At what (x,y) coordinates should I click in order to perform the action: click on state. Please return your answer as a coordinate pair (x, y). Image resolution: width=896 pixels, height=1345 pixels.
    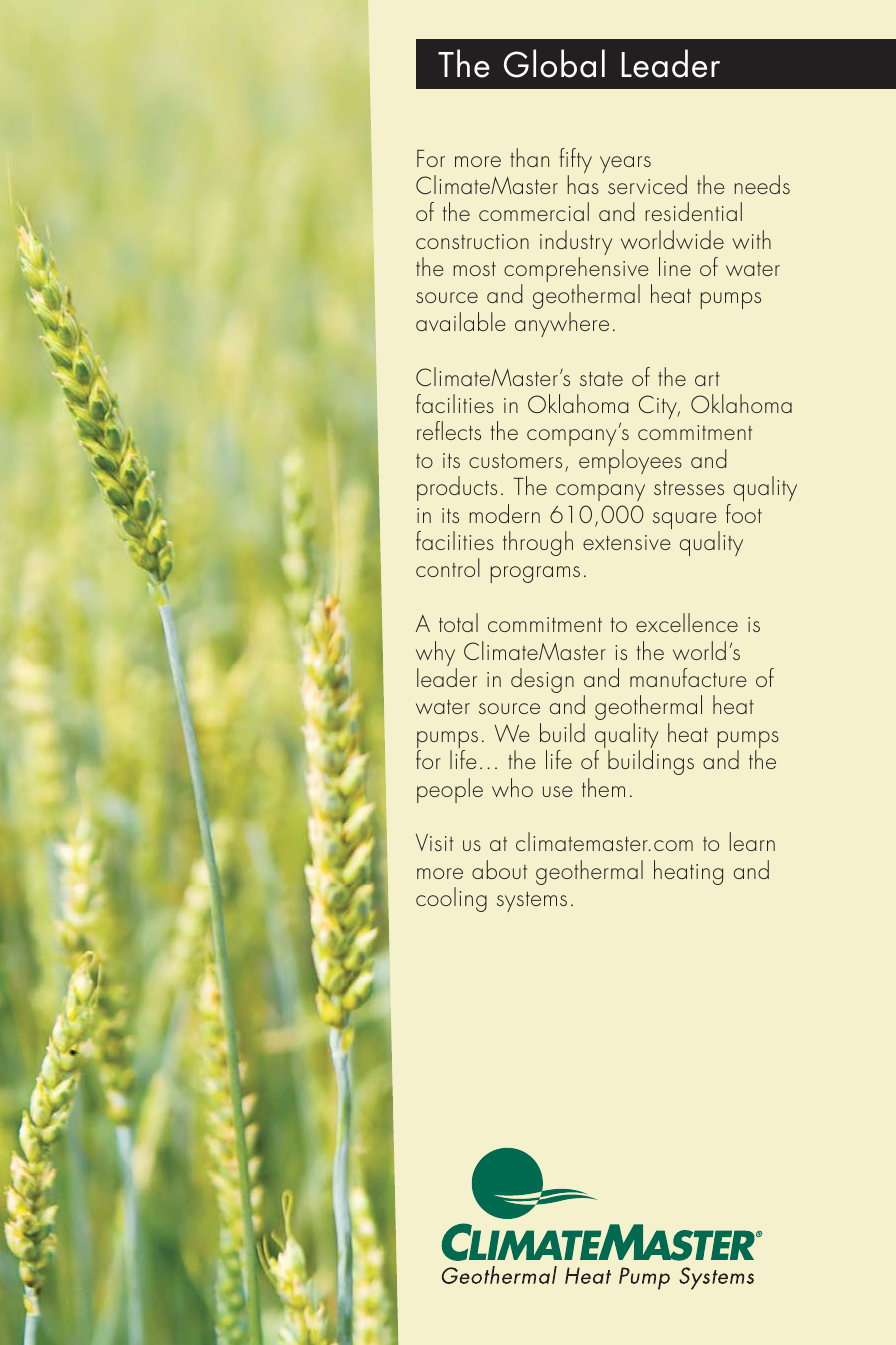
    Looking at the image, I should click on (601, 378).
